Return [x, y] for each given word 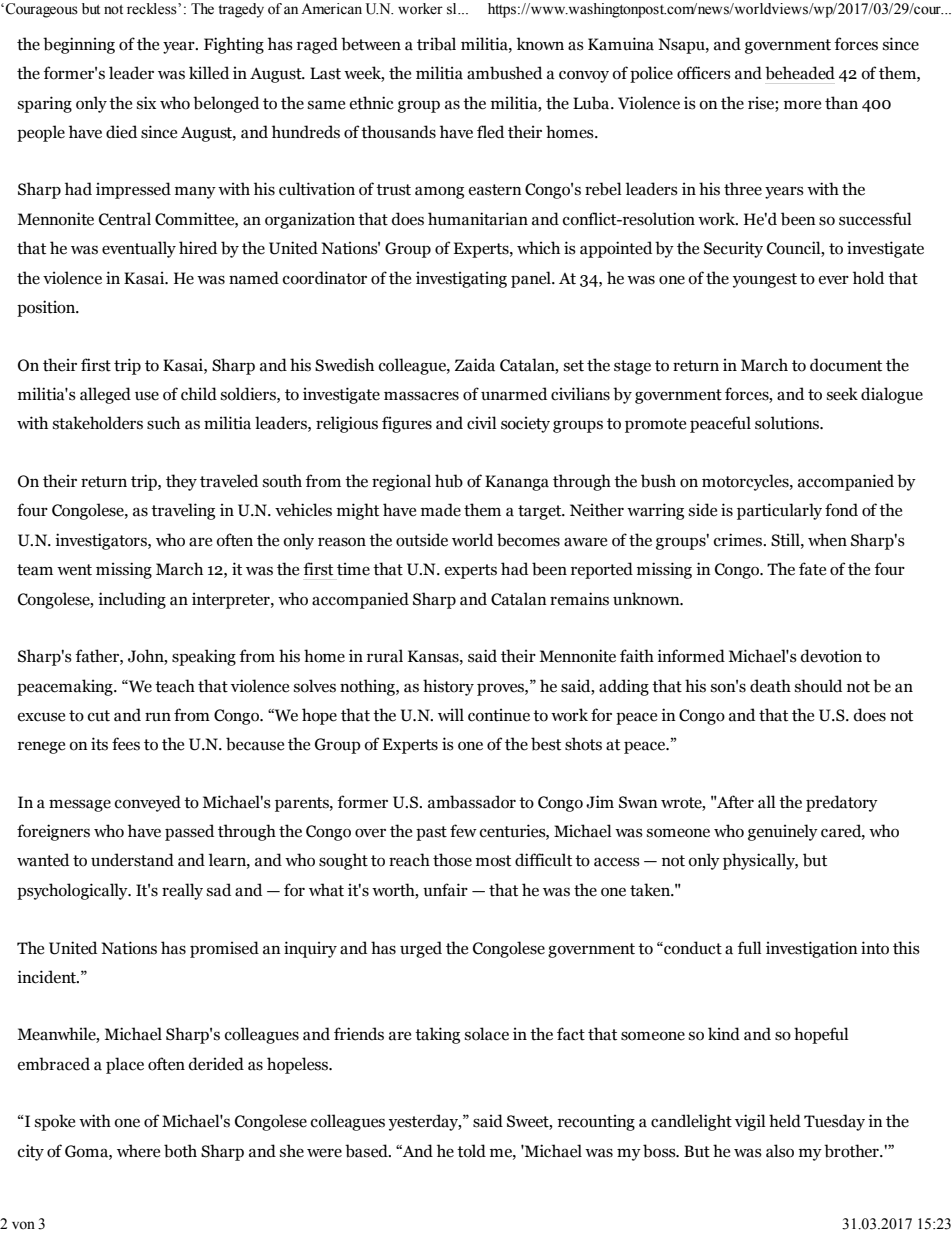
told [471, 1151]
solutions [788, 423]
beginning [79, 45]
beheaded [800, 73]
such [163, 423]
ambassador [472, 802]
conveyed [148, 803]
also [780, 1151]
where [138, 1151]
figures [407, 424]
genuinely [783, 832]
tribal [436, 44]
